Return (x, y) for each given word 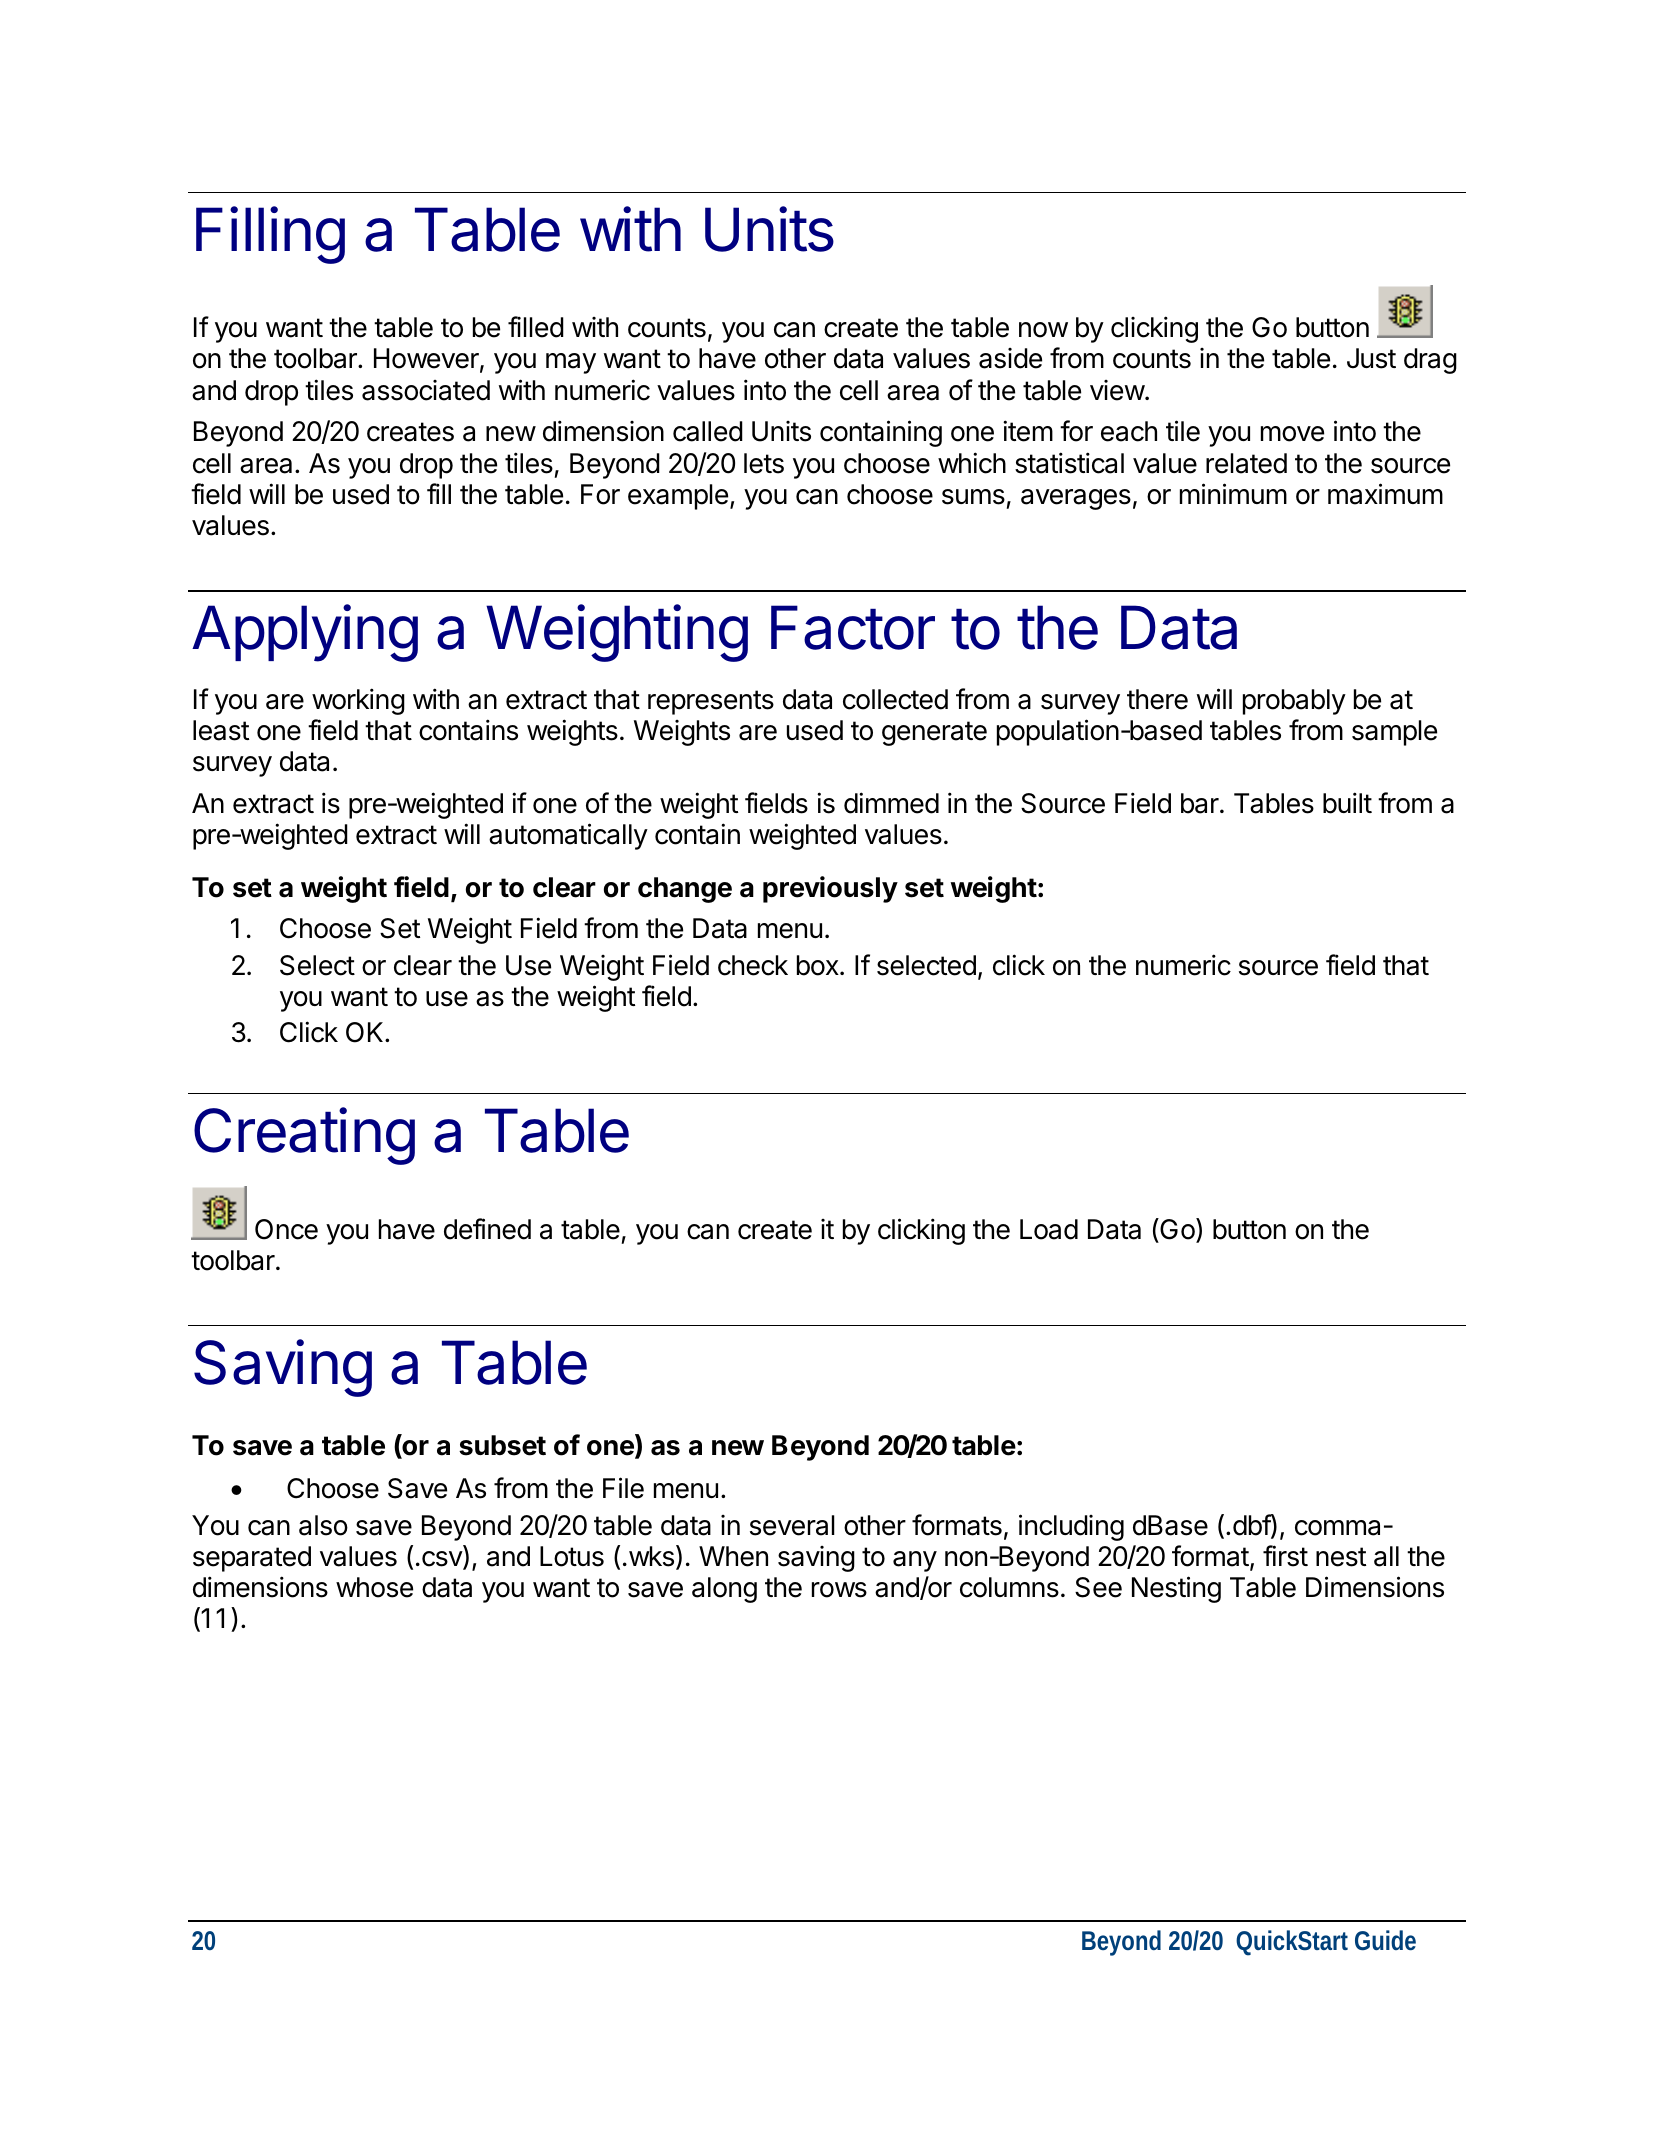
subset (502, 1445)
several (792, 1525)
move (1292, 434)
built (1347, 803)
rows (839, 1590)
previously (830, 889)
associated (426, 390)
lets (764, 463)
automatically (568, 836)
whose (374, 1587)
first (1285, 1556)
